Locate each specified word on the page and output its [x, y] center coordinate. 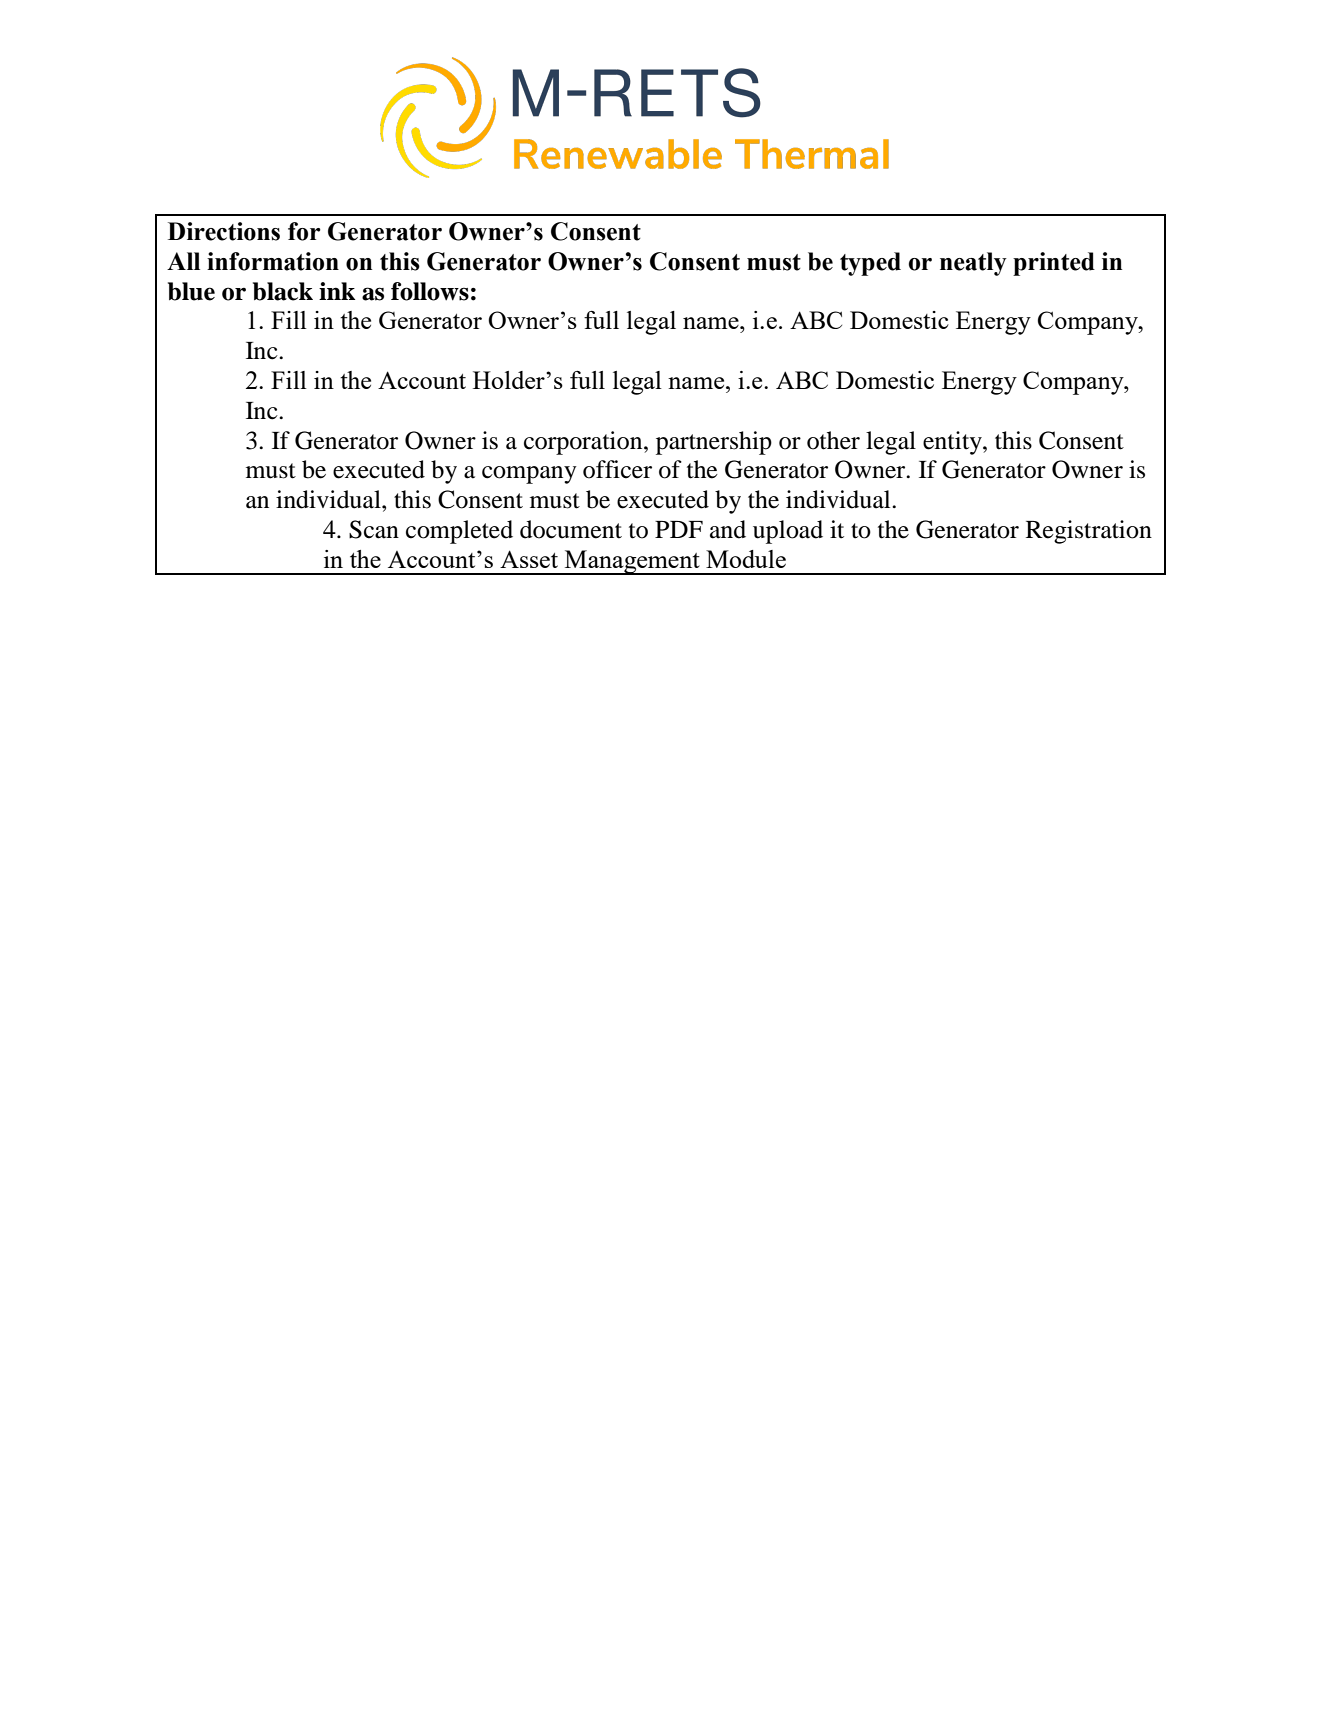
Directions [224, 231]
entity [953, 443]
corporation [584, 443]
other [833, 440]
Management [632, 562]
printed [1054, 264]
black [283, 291]
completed [459, 532]
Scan [374, 529]
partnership [714, 443]
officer [617, 469]
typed [870, 264]
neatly [973, 264]
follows [430, 291]
